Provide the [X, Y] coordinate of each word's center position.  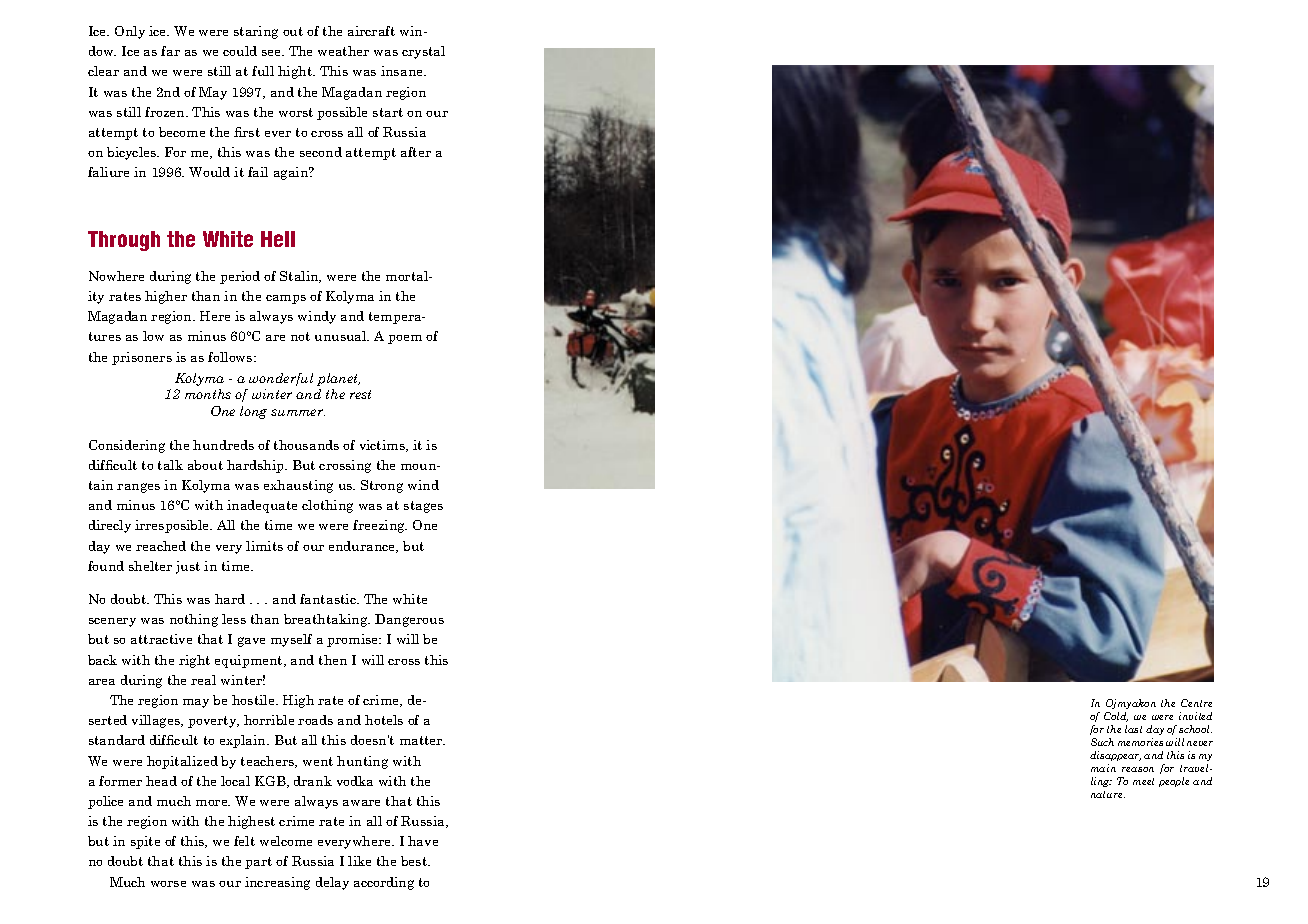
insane [403, 71]
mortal [408, 276]
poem [405, 339]
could [240, 51]
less [234, 619]
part [258, 863]
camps [286, 299]
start [388, 112]
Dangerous [409, 620]
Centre [1196, 703]
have [423, 841]
